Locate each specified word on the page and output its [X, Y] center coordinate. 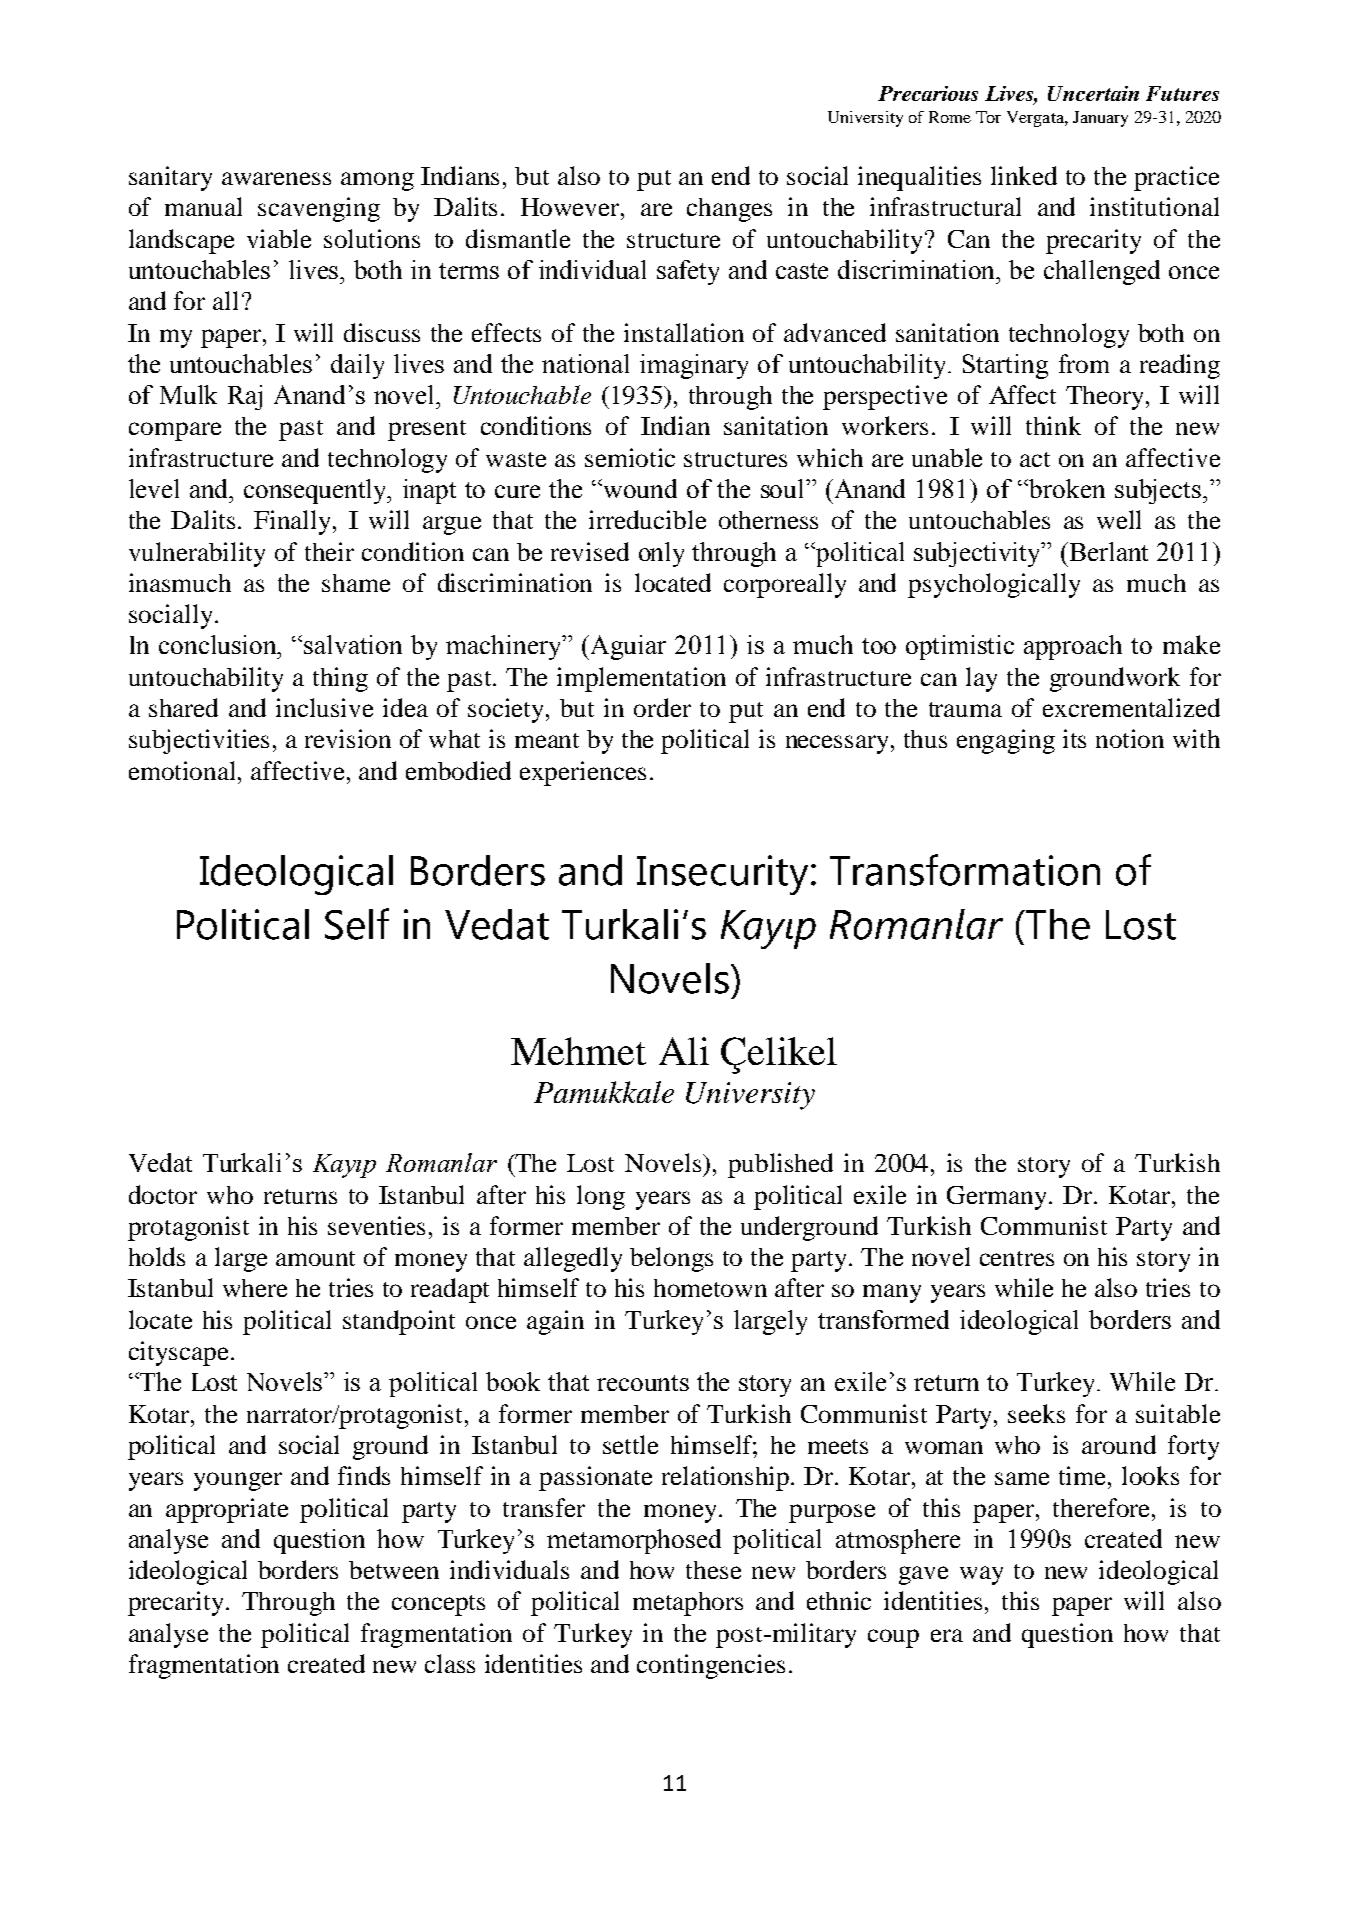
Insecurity [722, 875]
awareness [276, 178]
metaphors [688, 1604]
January [1100, 119]
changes [729, 210]
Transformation [965, 870]
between [394, 1570]
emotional [184, 770]
